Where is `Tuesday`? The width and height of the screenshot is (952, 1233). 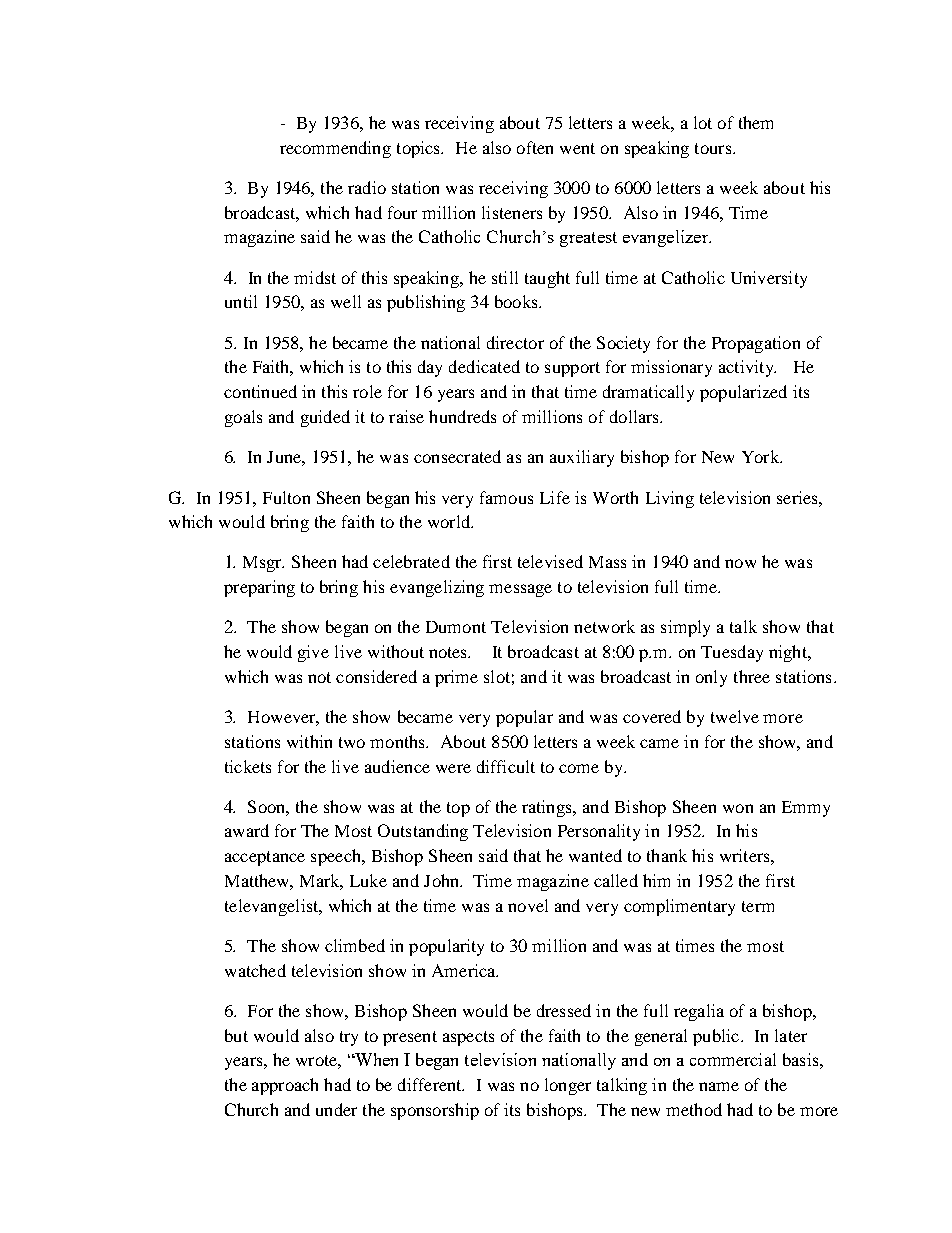 Tuesday is located at coordinates (732, 653).
